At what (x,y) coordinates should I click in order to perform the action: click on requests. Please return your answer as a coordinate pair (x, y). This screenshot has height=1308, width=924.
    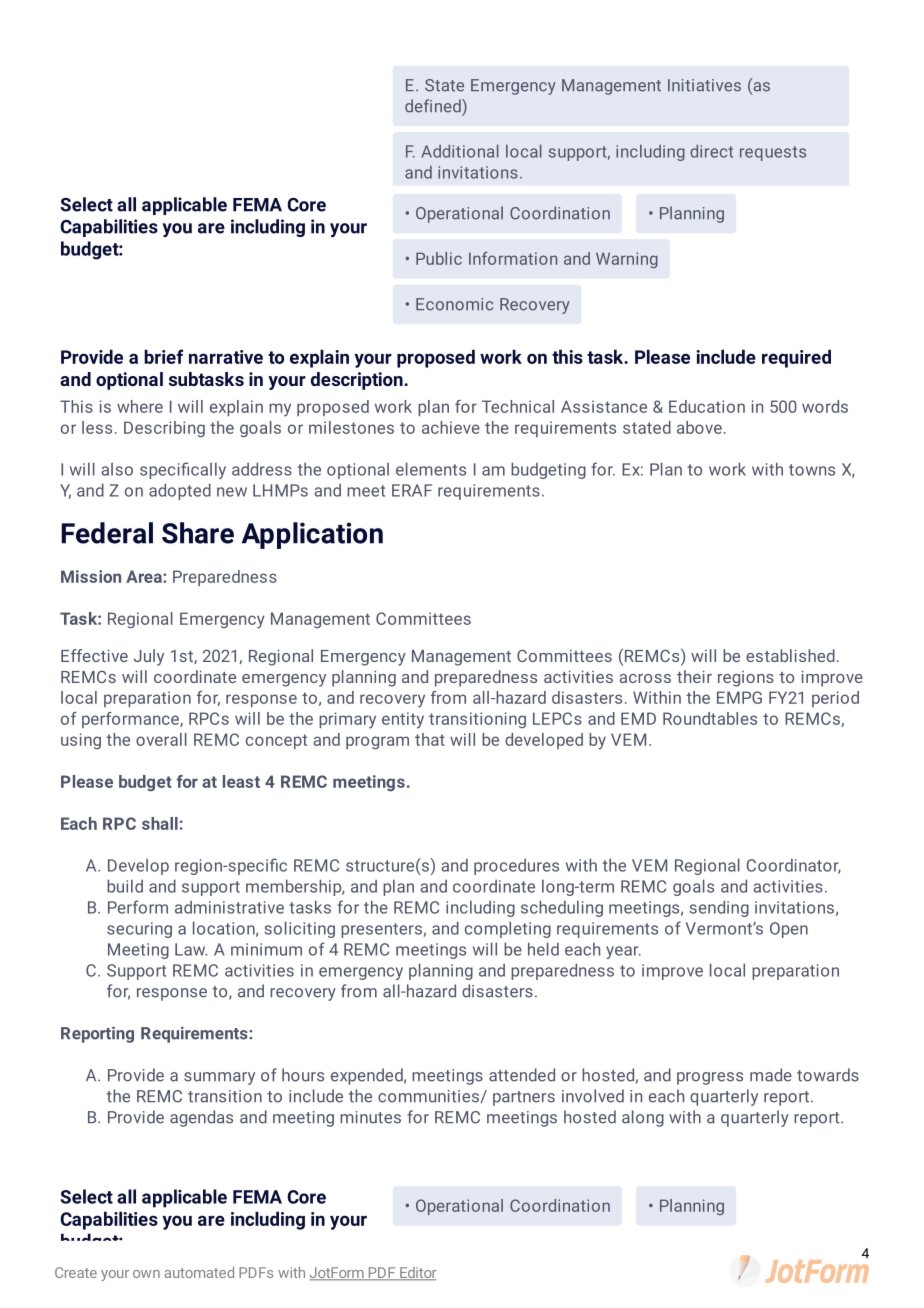
    Looking at the image, I should click on (773, 153).
